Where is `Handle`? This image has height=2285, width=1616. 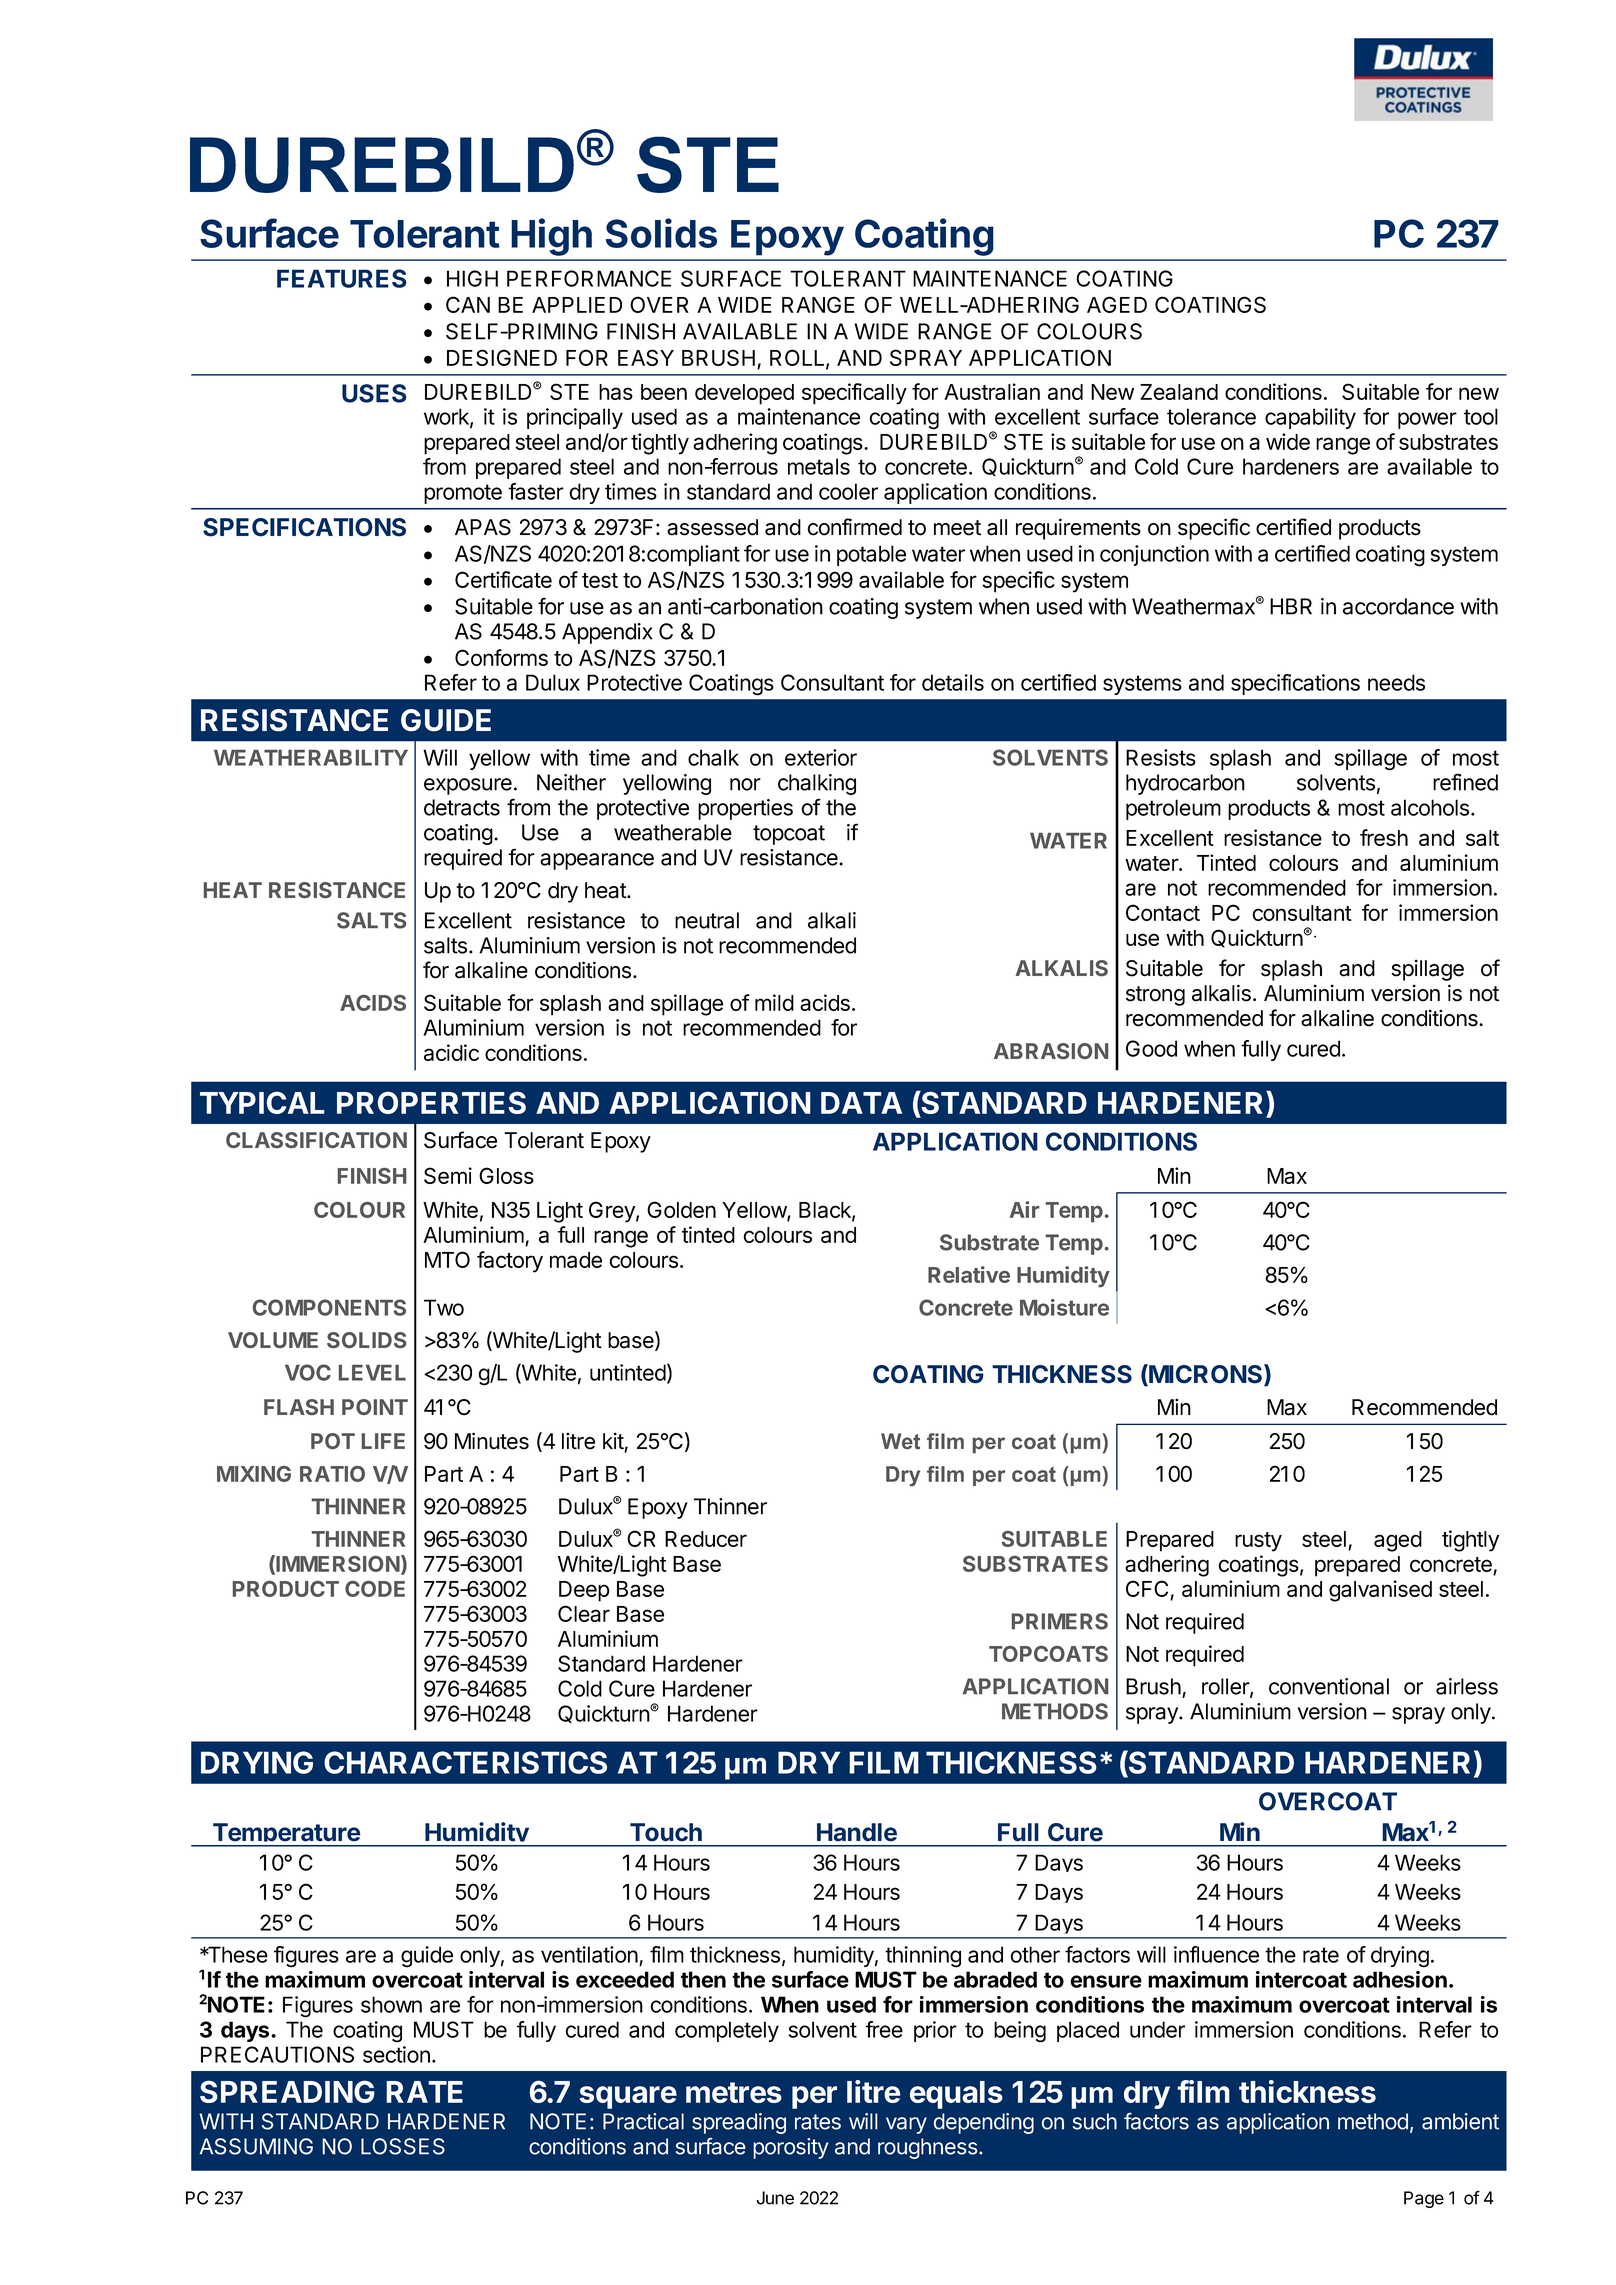 Handle is located at coordinates (857, 1832).
